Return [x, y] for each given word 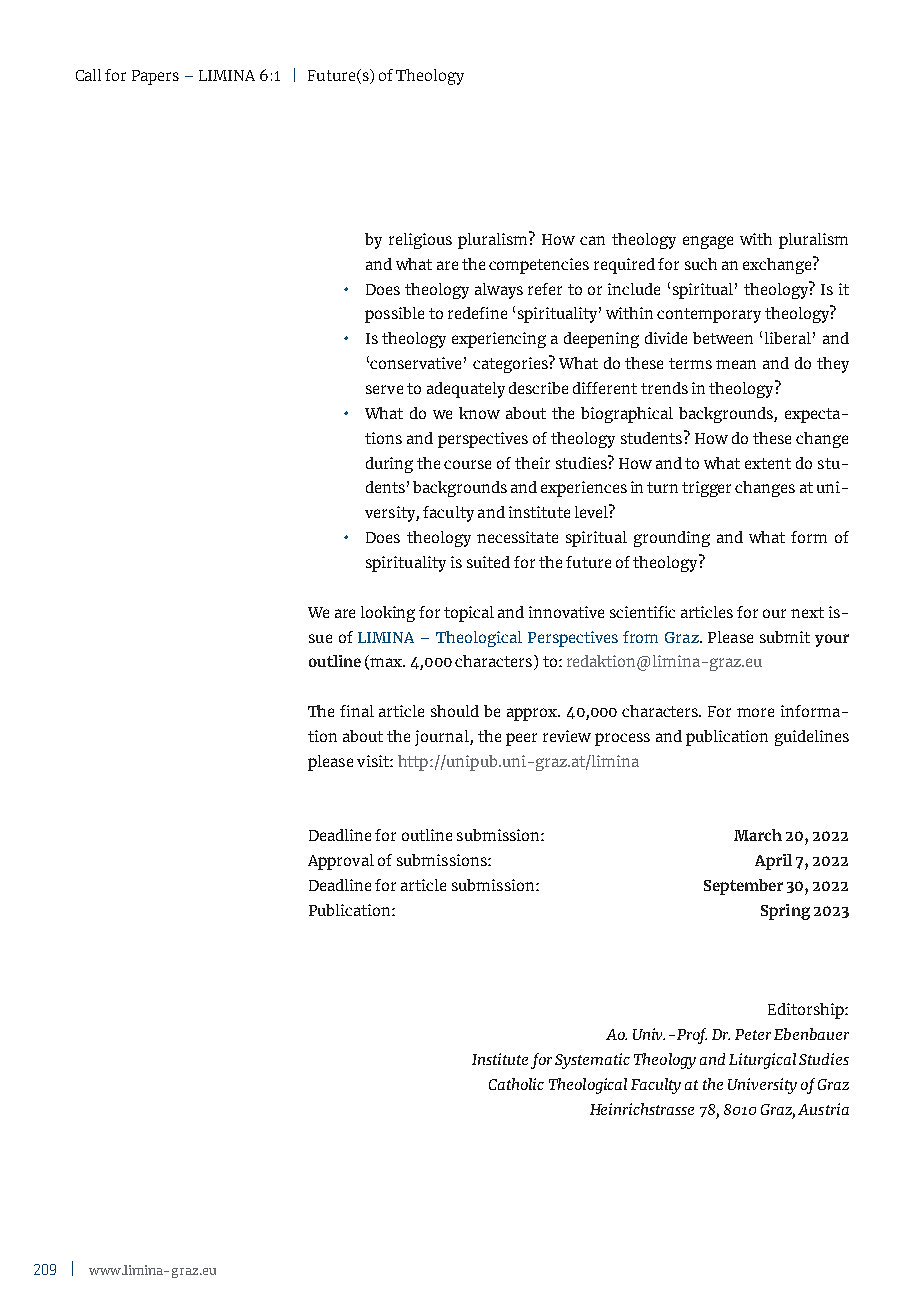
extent [768, 463]
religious [420, 241]
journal [443, 738]
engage [708, 242]
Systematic [592, 1061]
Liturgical [762, 1061]
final [357, 711]
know [479, 413]
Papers [155, 77]
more [755, 712]
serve [384, 389]
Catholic [516, 1084]
